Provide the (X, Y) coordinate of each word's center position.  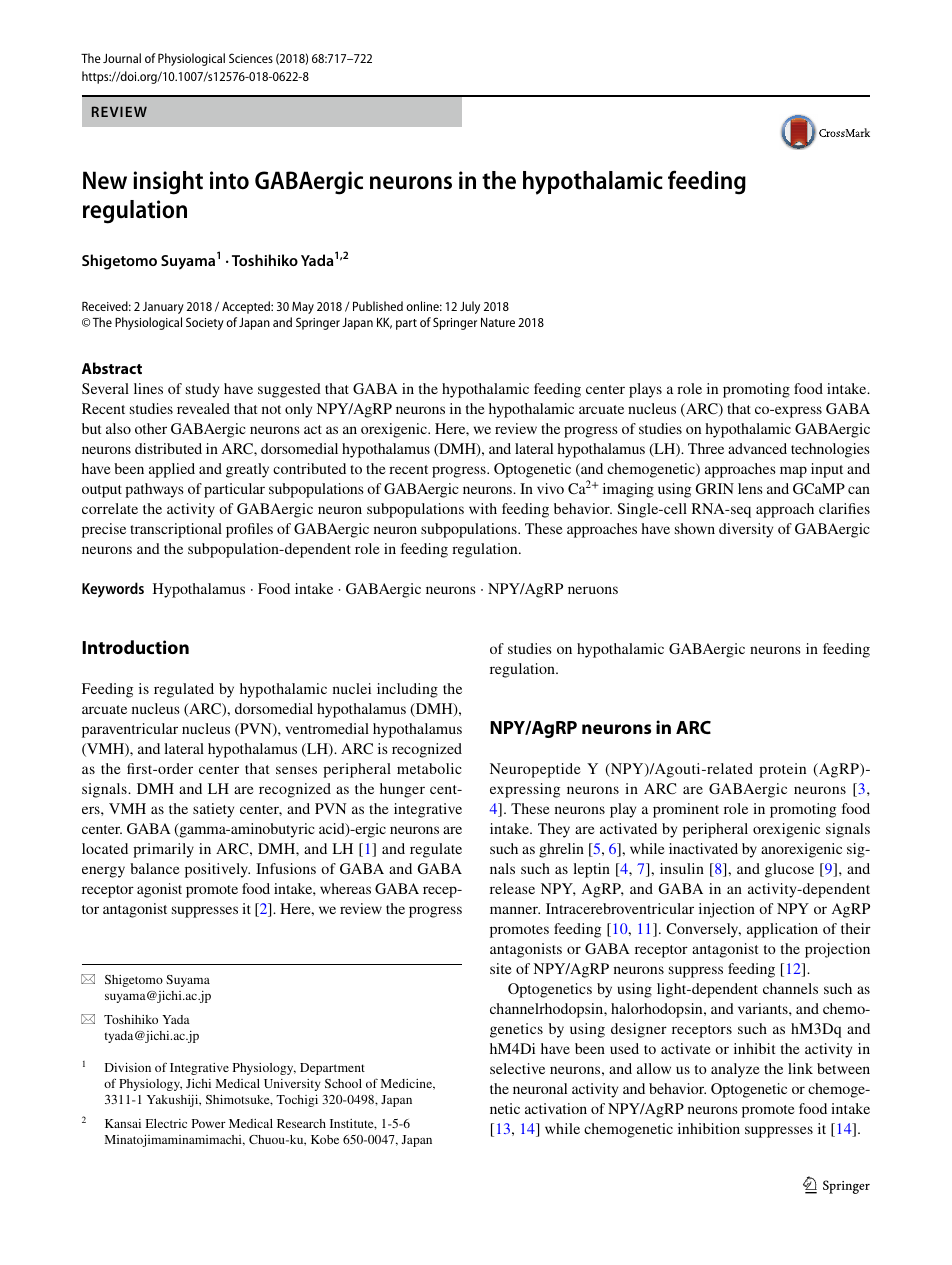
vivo (550, 488)
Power (209, 1123)
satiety (213, 810)
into (229, 180)
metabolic (429, 768)
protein (782, 770)
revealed (203, 408)
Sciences (251, 58)
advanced (757, 448)
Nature (498, 322)
